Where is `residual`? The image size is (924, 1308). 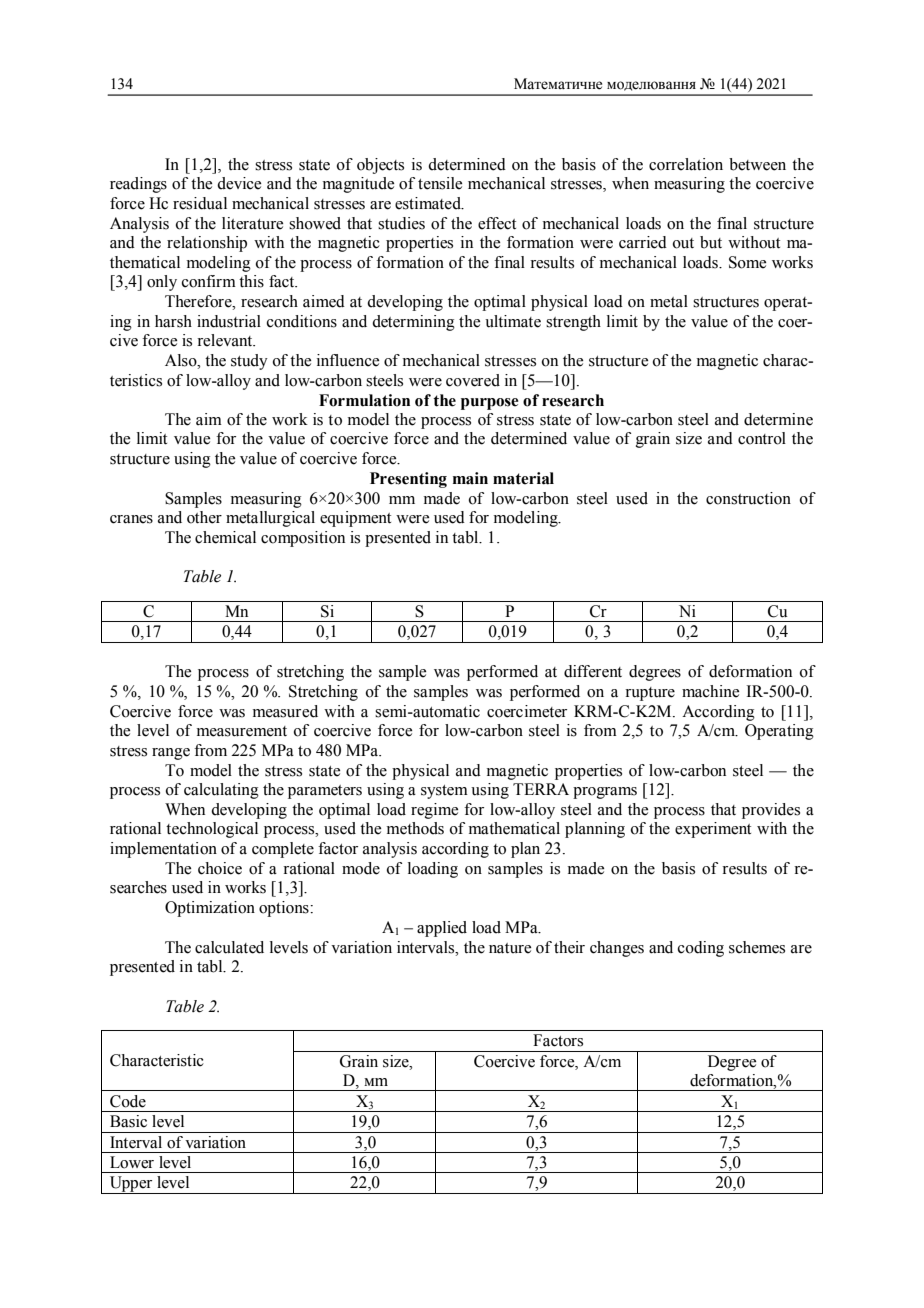
residual is located at coordinates (200, 203).
